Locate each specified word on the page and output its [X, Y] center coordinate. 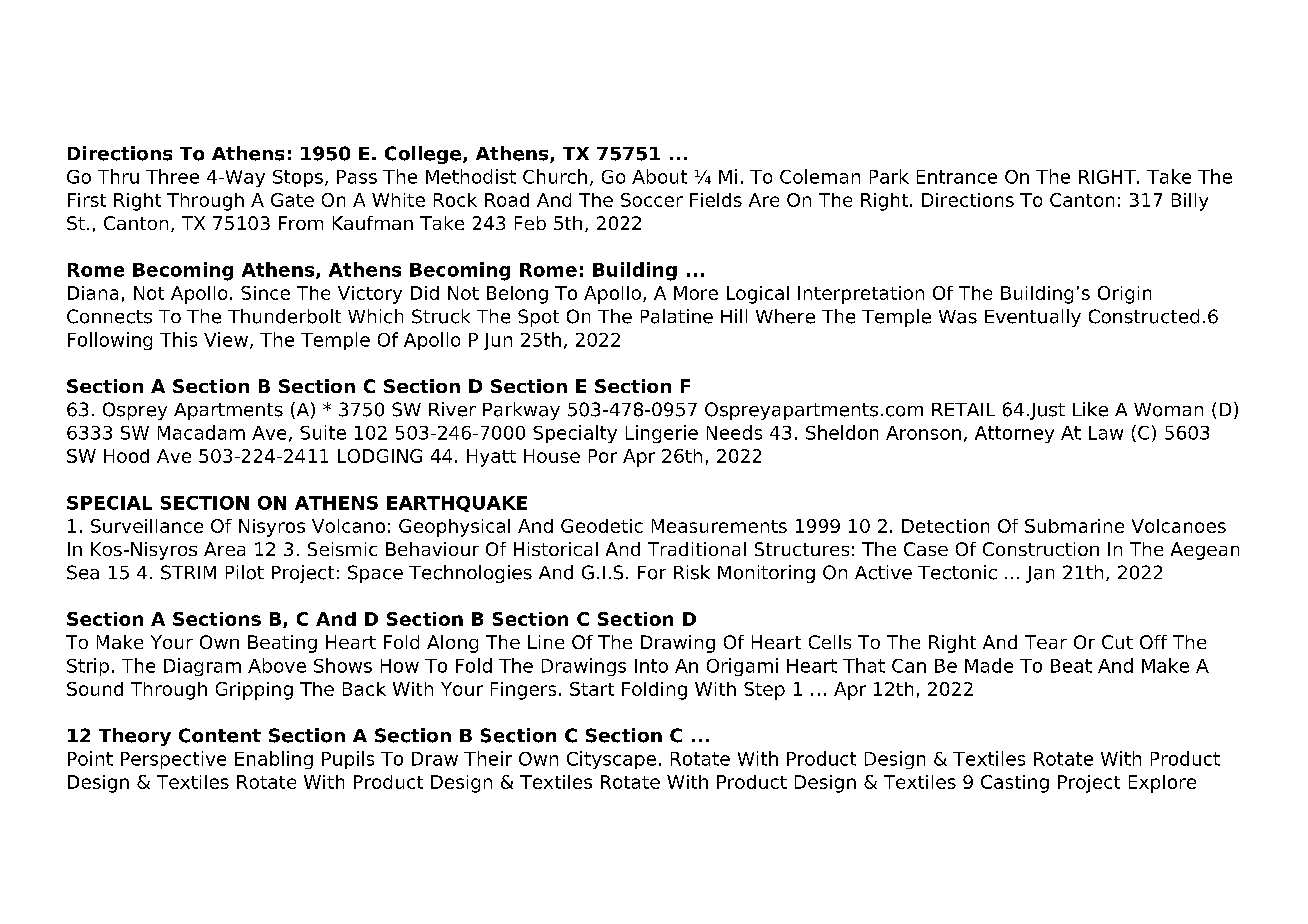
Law [1106, 433]
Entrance [957, 177]
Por [603, 456]
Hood [126, 456]
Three [172, 176]
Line [546, 642]
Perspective [173, 760]
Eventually [1033, 318]
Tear [1046, 642]
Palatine [677, 316]
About [659, 176]
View [226, 339]
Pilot [245, 572]
